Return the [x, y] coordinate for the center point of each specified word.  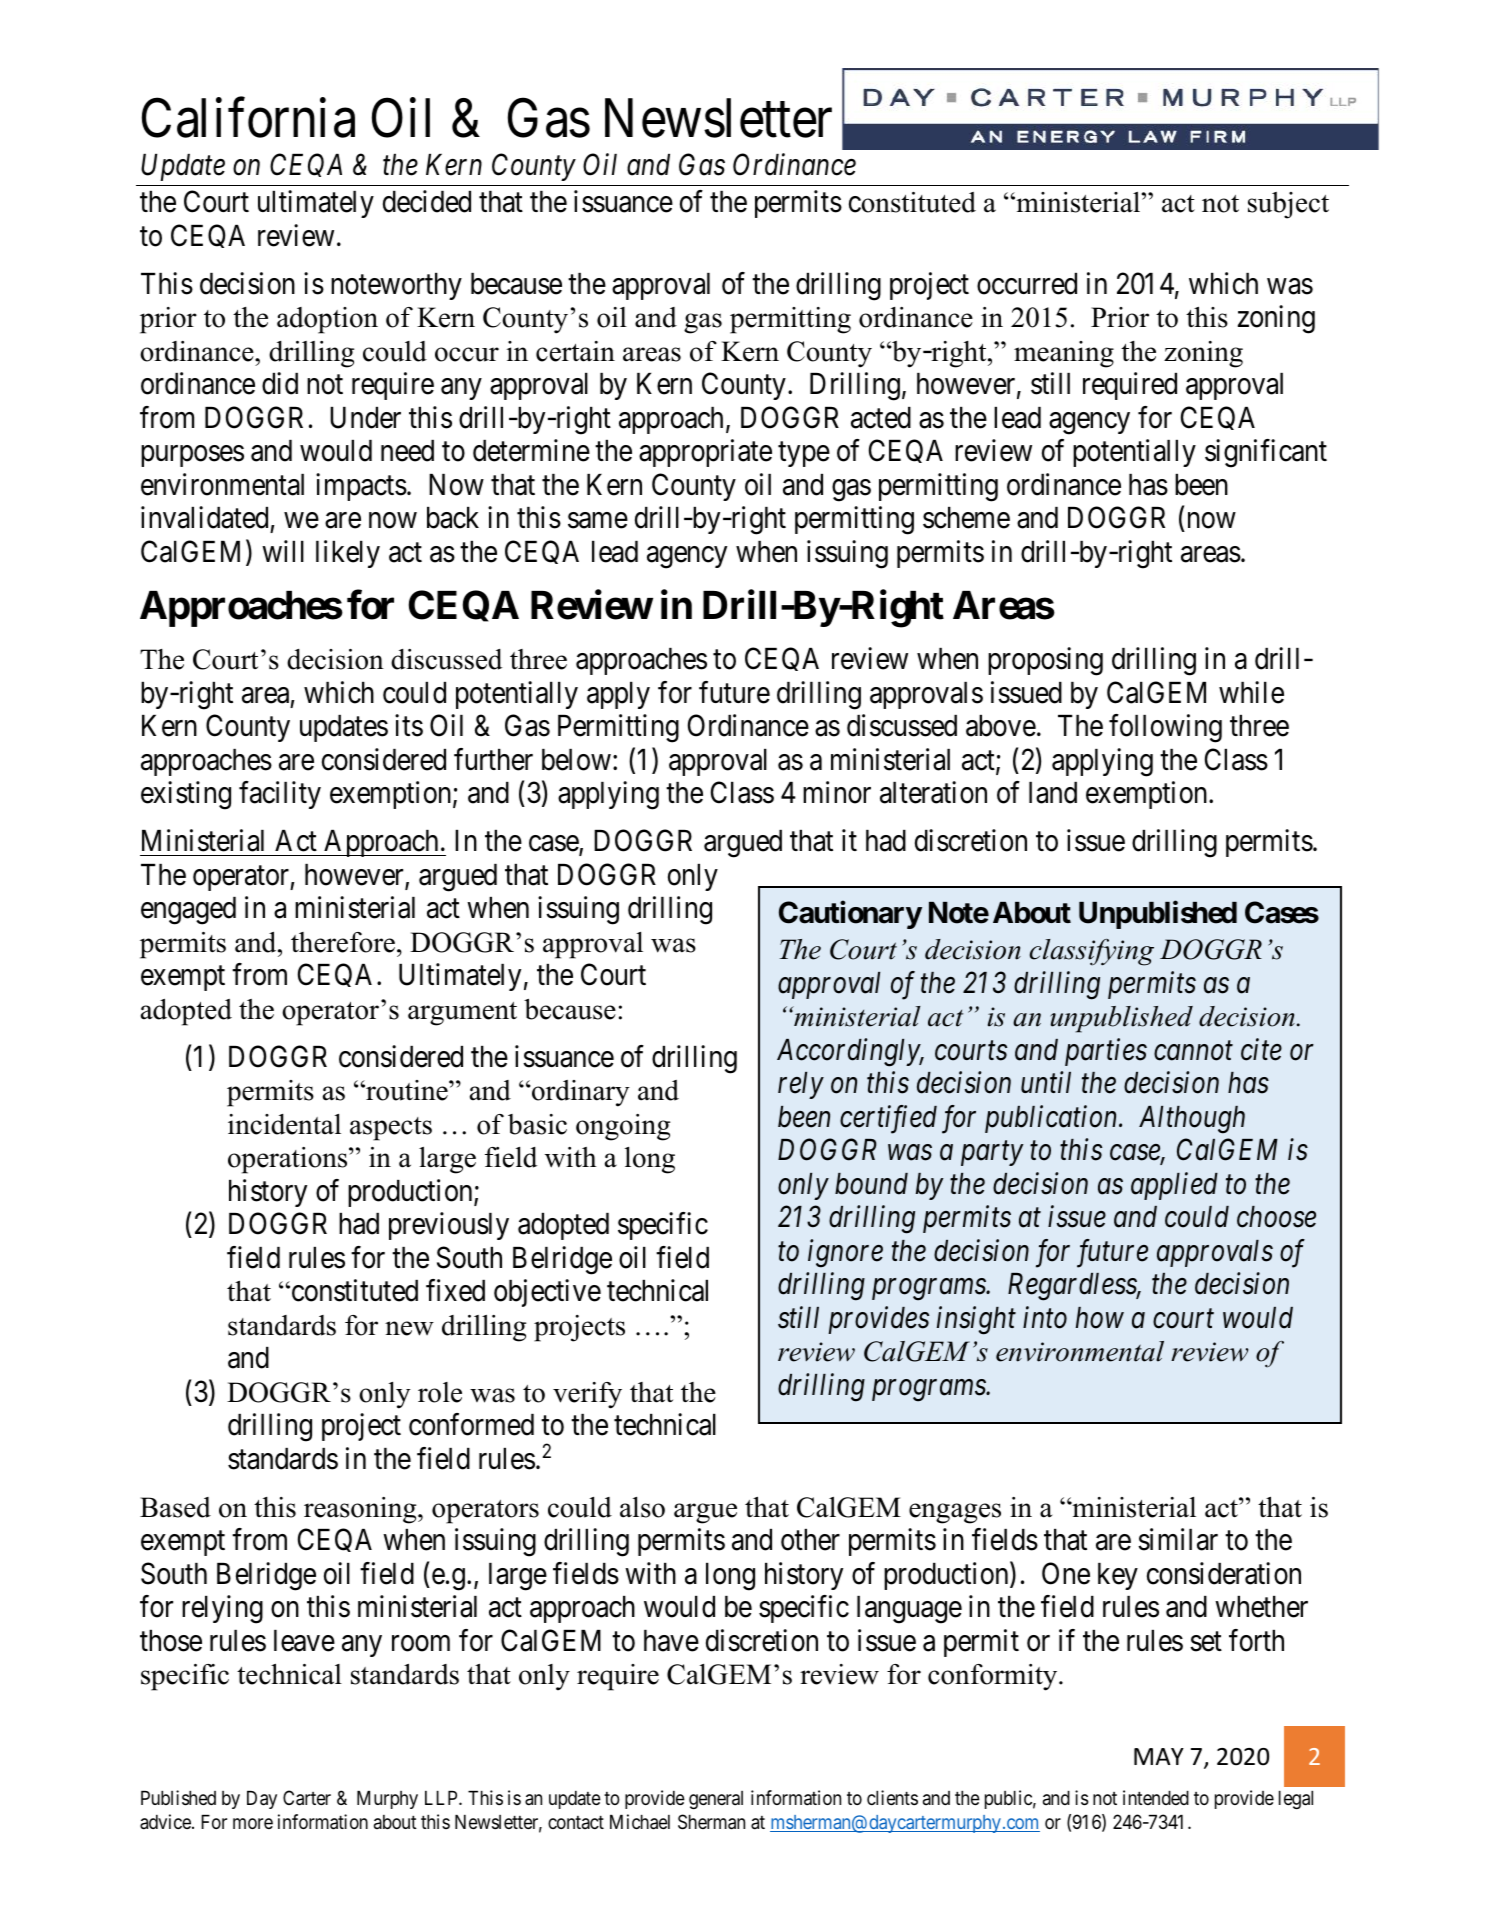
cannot [1193, 1051]
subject [1288, 205]
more [253, 1823]
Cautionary [850, 915]
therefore [343, 942]
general [716, 1800]
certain [575, 351]
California [248, 118]
